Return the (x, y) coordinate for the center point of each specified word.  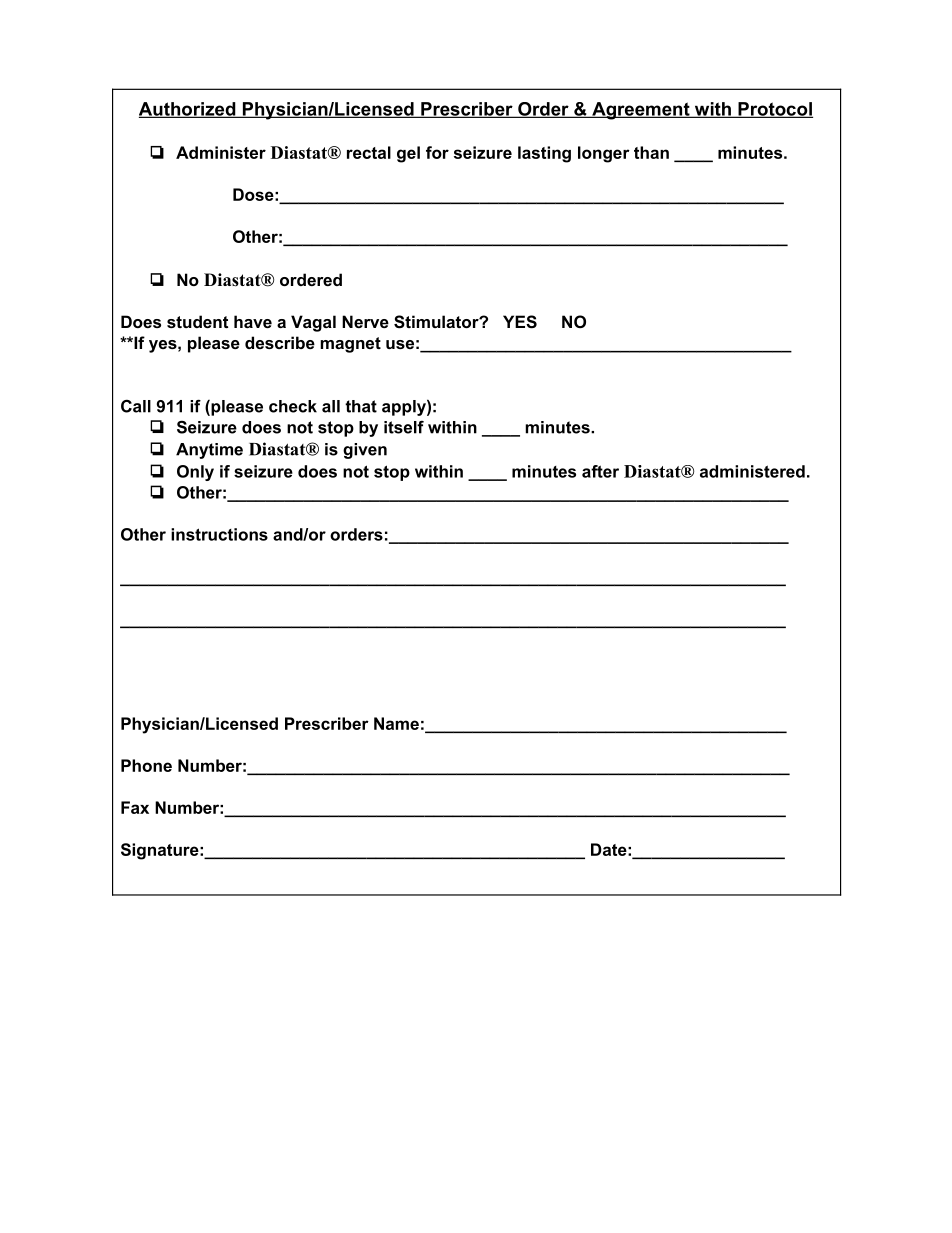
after (600, 471)
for (437, 152)
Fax (135, 807)
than (651, 152)
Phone (146, 765)
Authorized (188, 110)
